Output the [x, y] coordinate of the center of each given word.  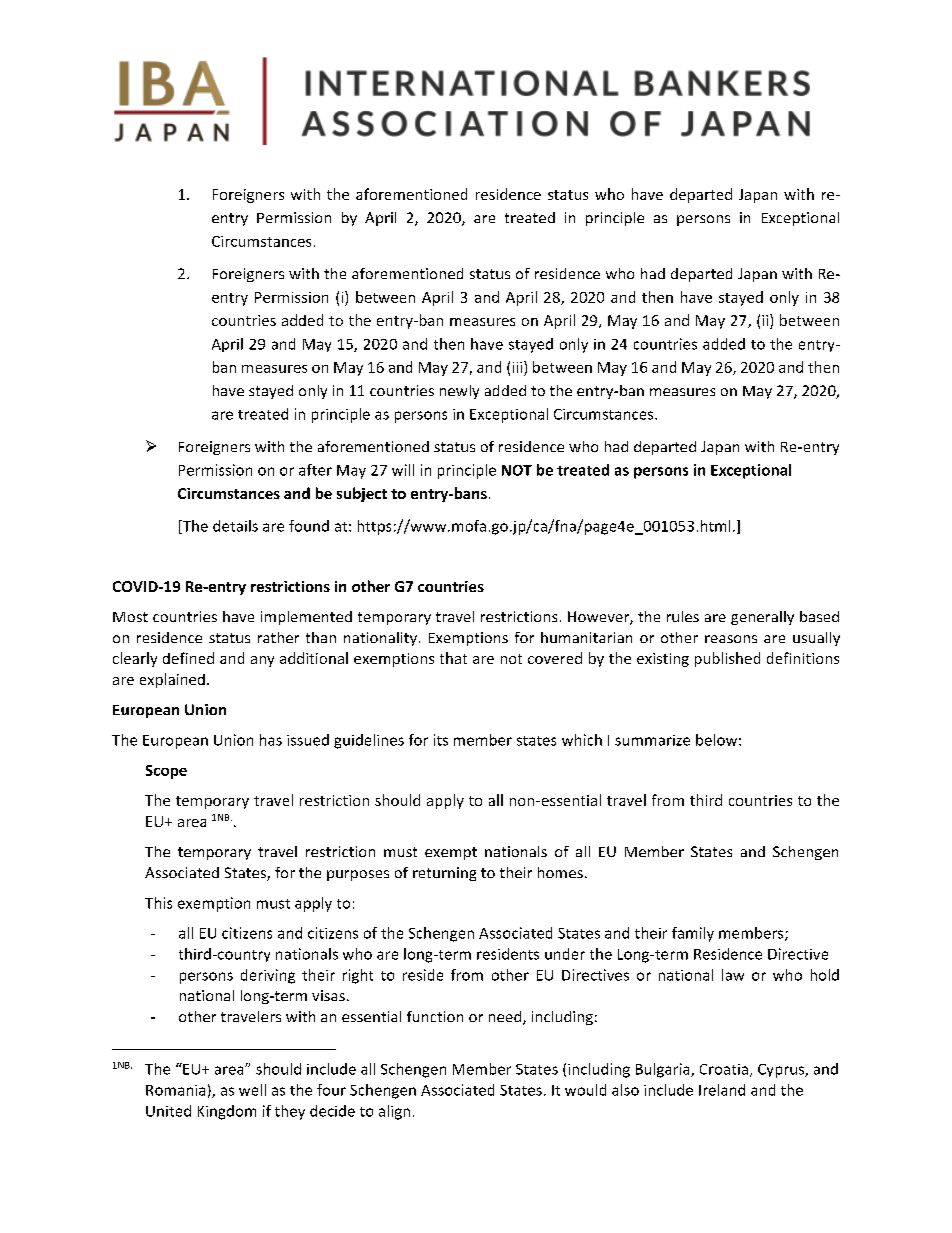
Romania [175, 1090]
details [235, 526]
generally [762, 618]
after [315, 470]
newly [459, 392]
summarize [652, 740]
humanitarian [586, 637]
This [158, 903]
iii [519, 367]
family [693, 934]
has [271, 740]
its [441, 740]
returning [444, 874]
